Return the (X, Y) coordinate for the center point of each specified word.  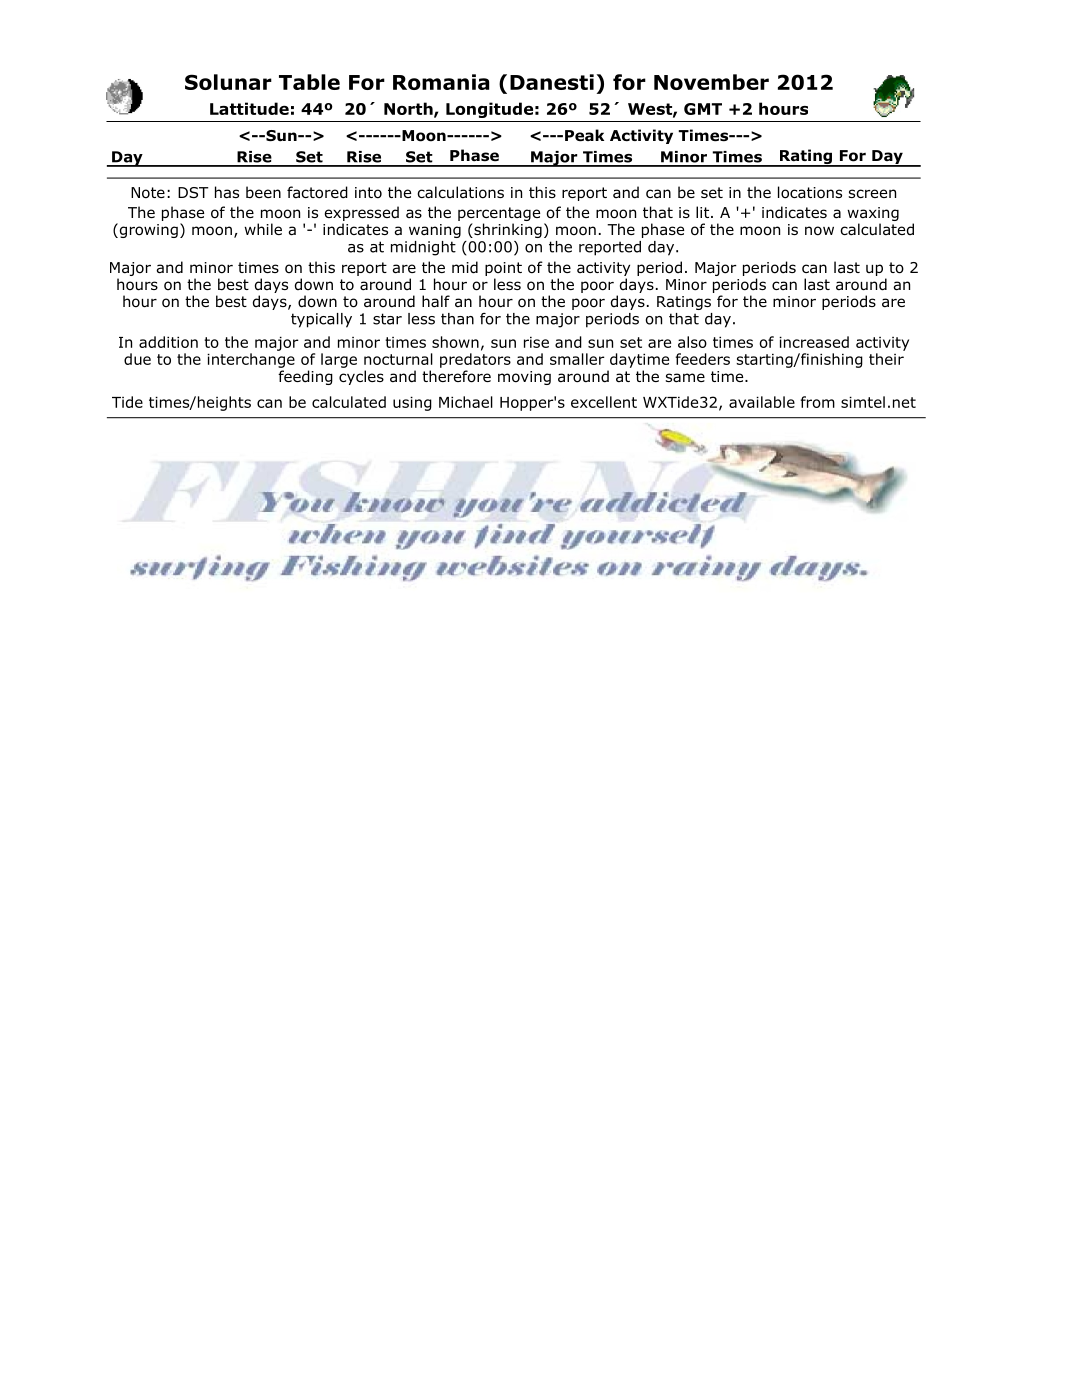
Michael (466, 402)
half (436, 301)
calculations (460, 192)
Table (309, 82)
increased (814, 342)
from (818, 402)
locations (810, 192)
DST (193, 192)
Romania (441, 82)
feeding (305, 377)
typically (321, 320)
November (711, 82)
